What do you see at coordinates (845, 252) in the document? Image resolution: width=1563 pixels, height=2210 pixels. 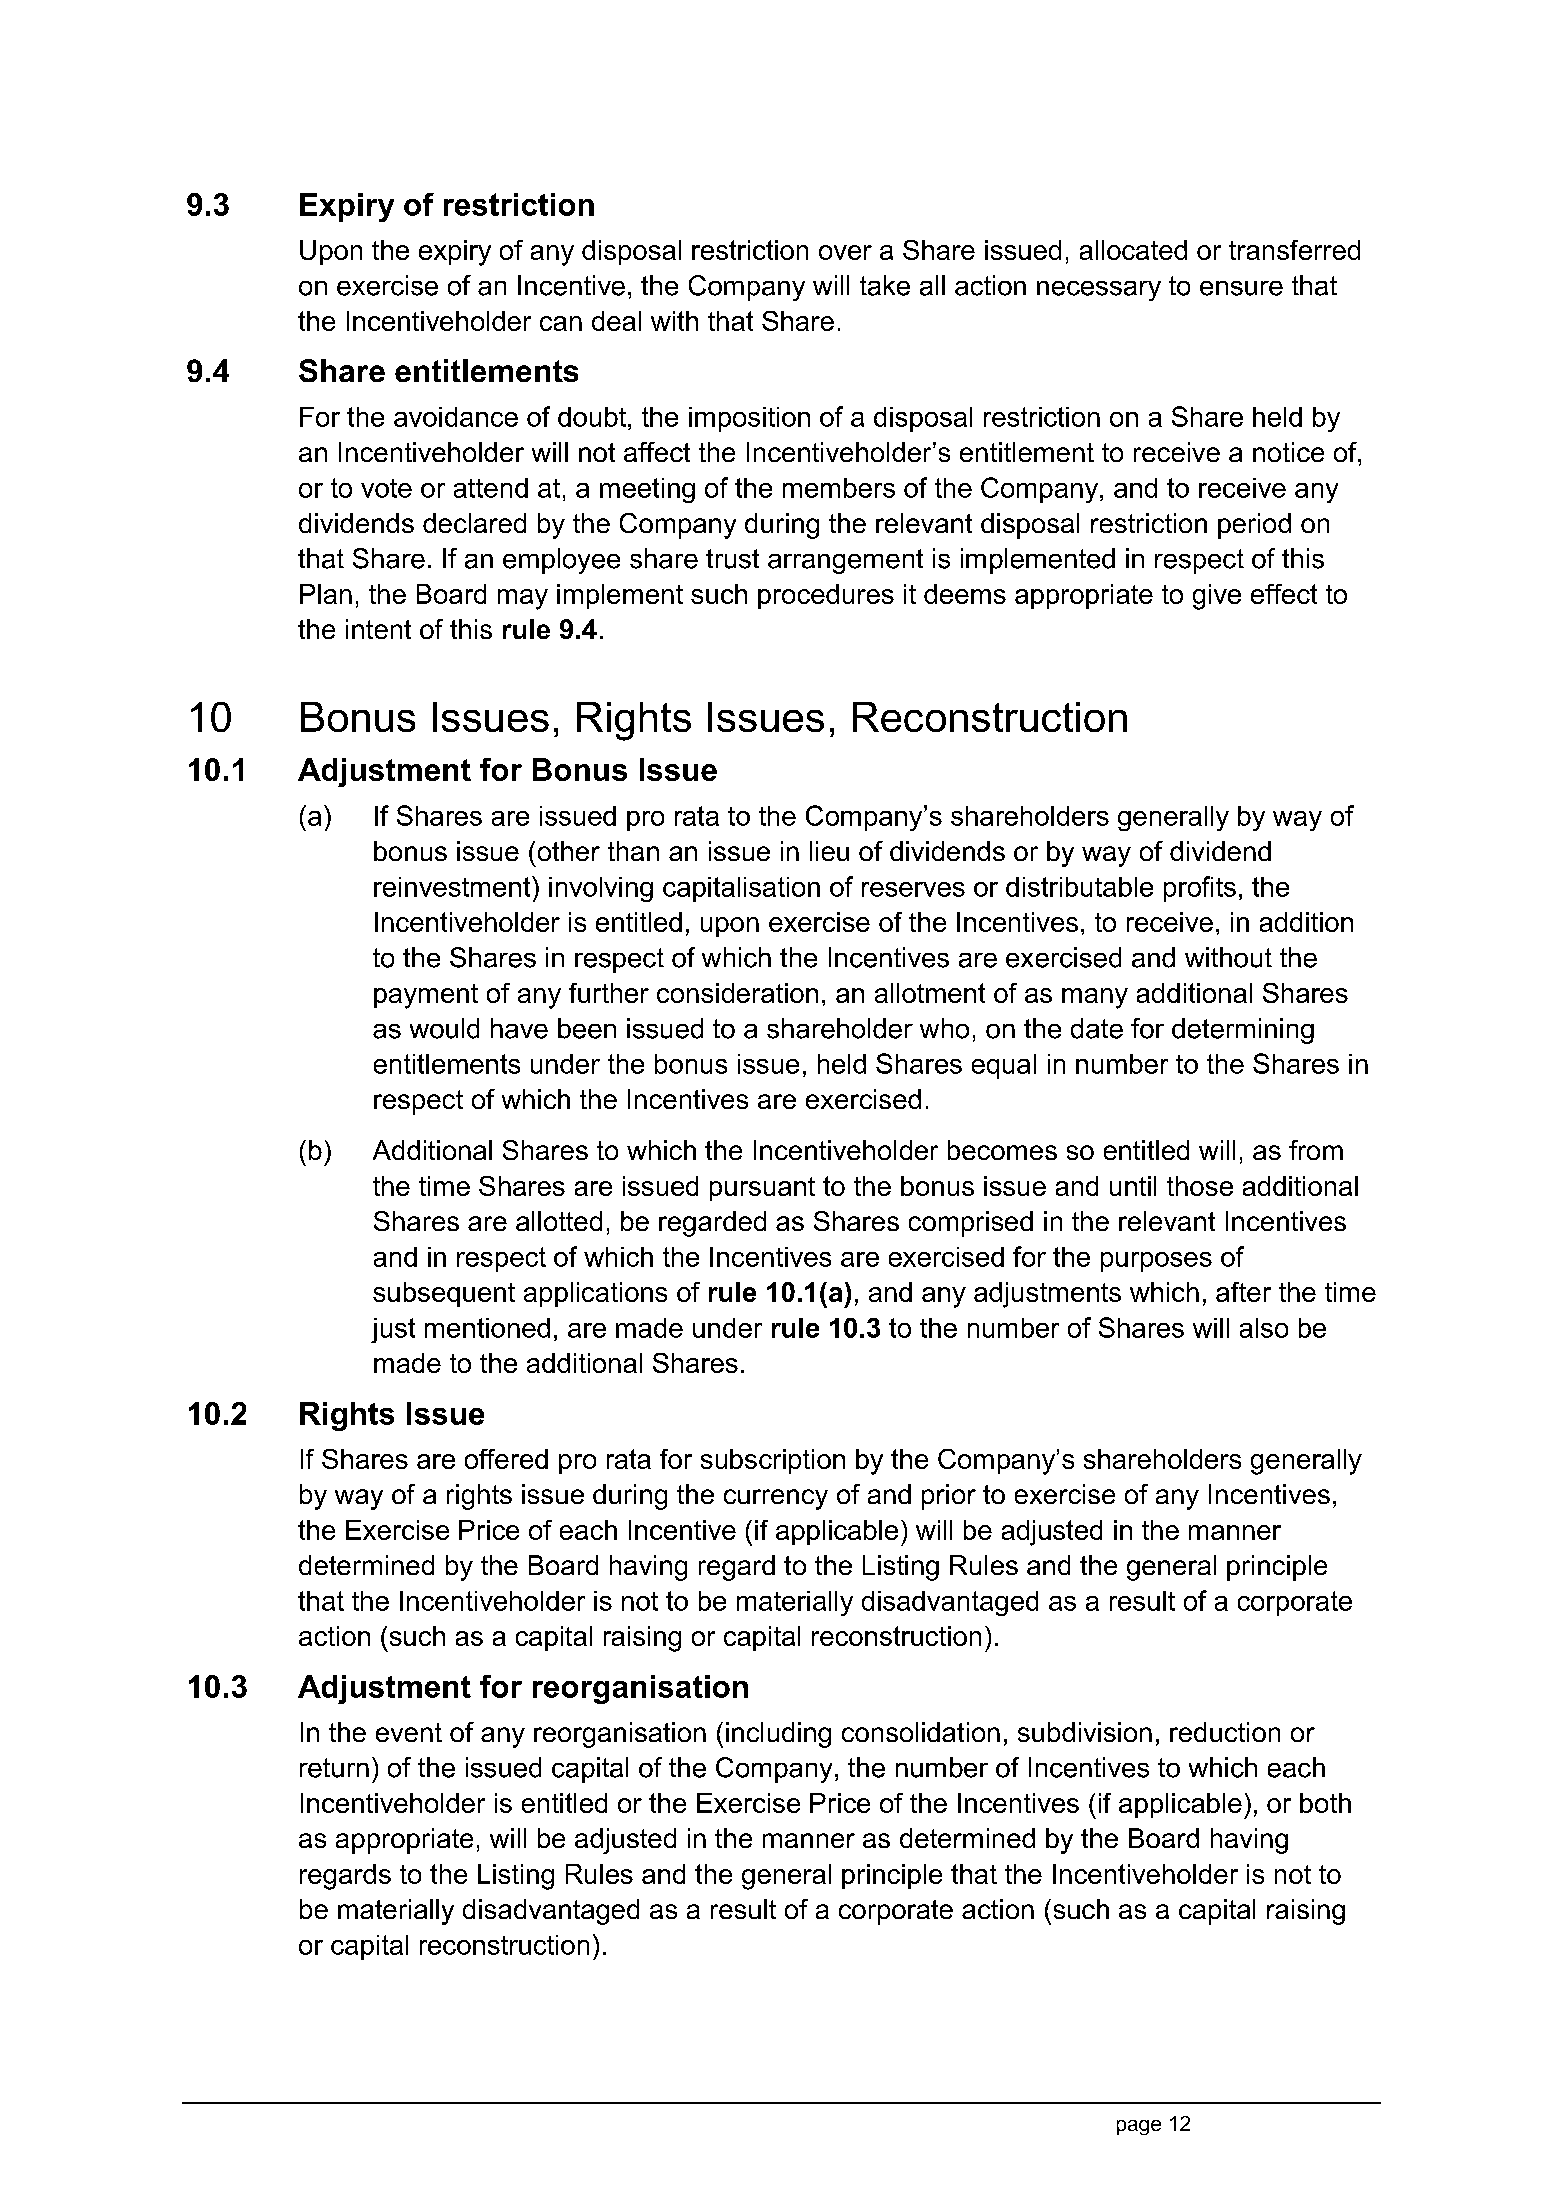 I see `over` at bounding box center [845, 252].
